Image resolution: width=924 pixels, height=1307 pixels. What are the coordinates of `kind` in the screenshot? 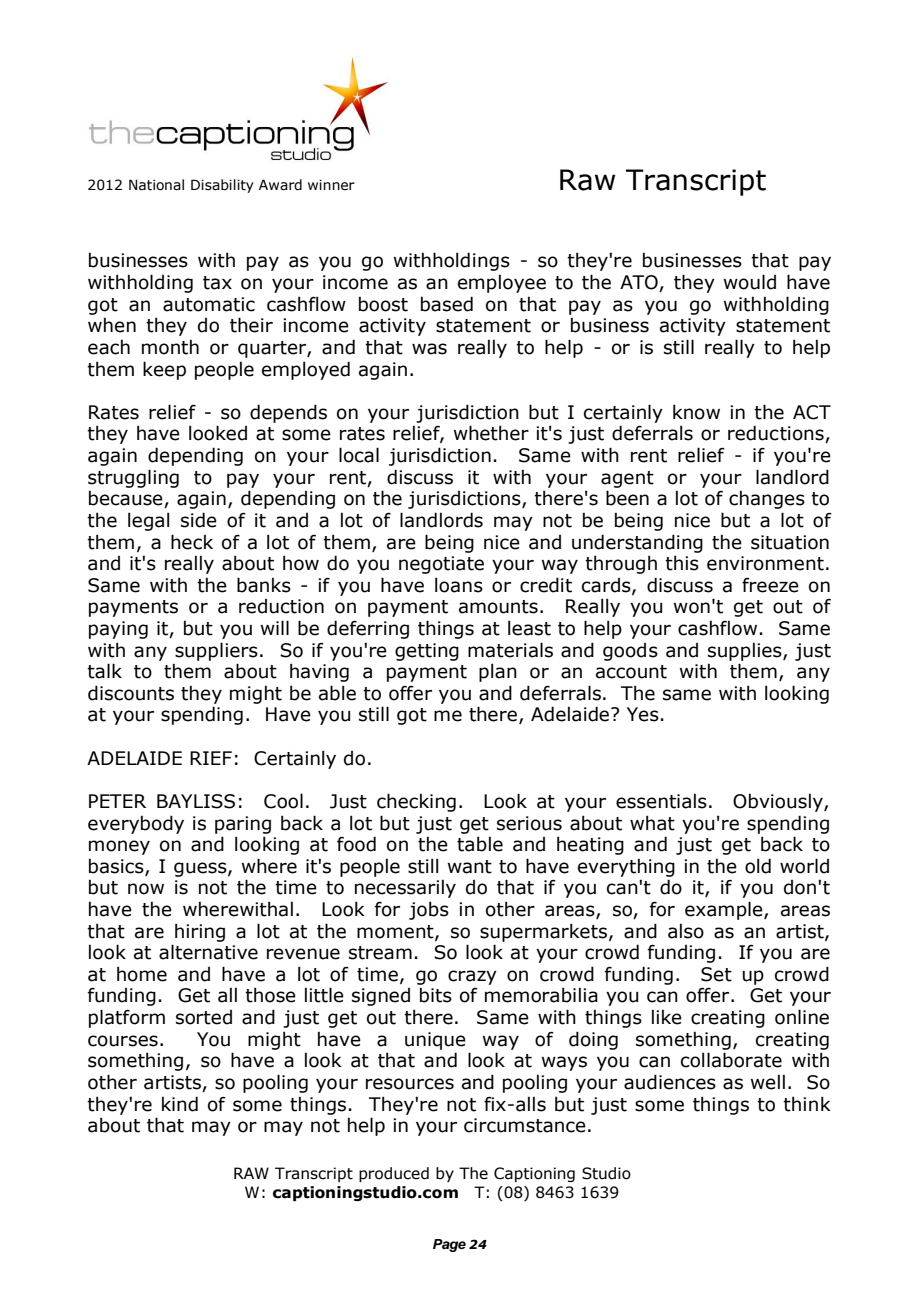 It's located at (180, 1104).
